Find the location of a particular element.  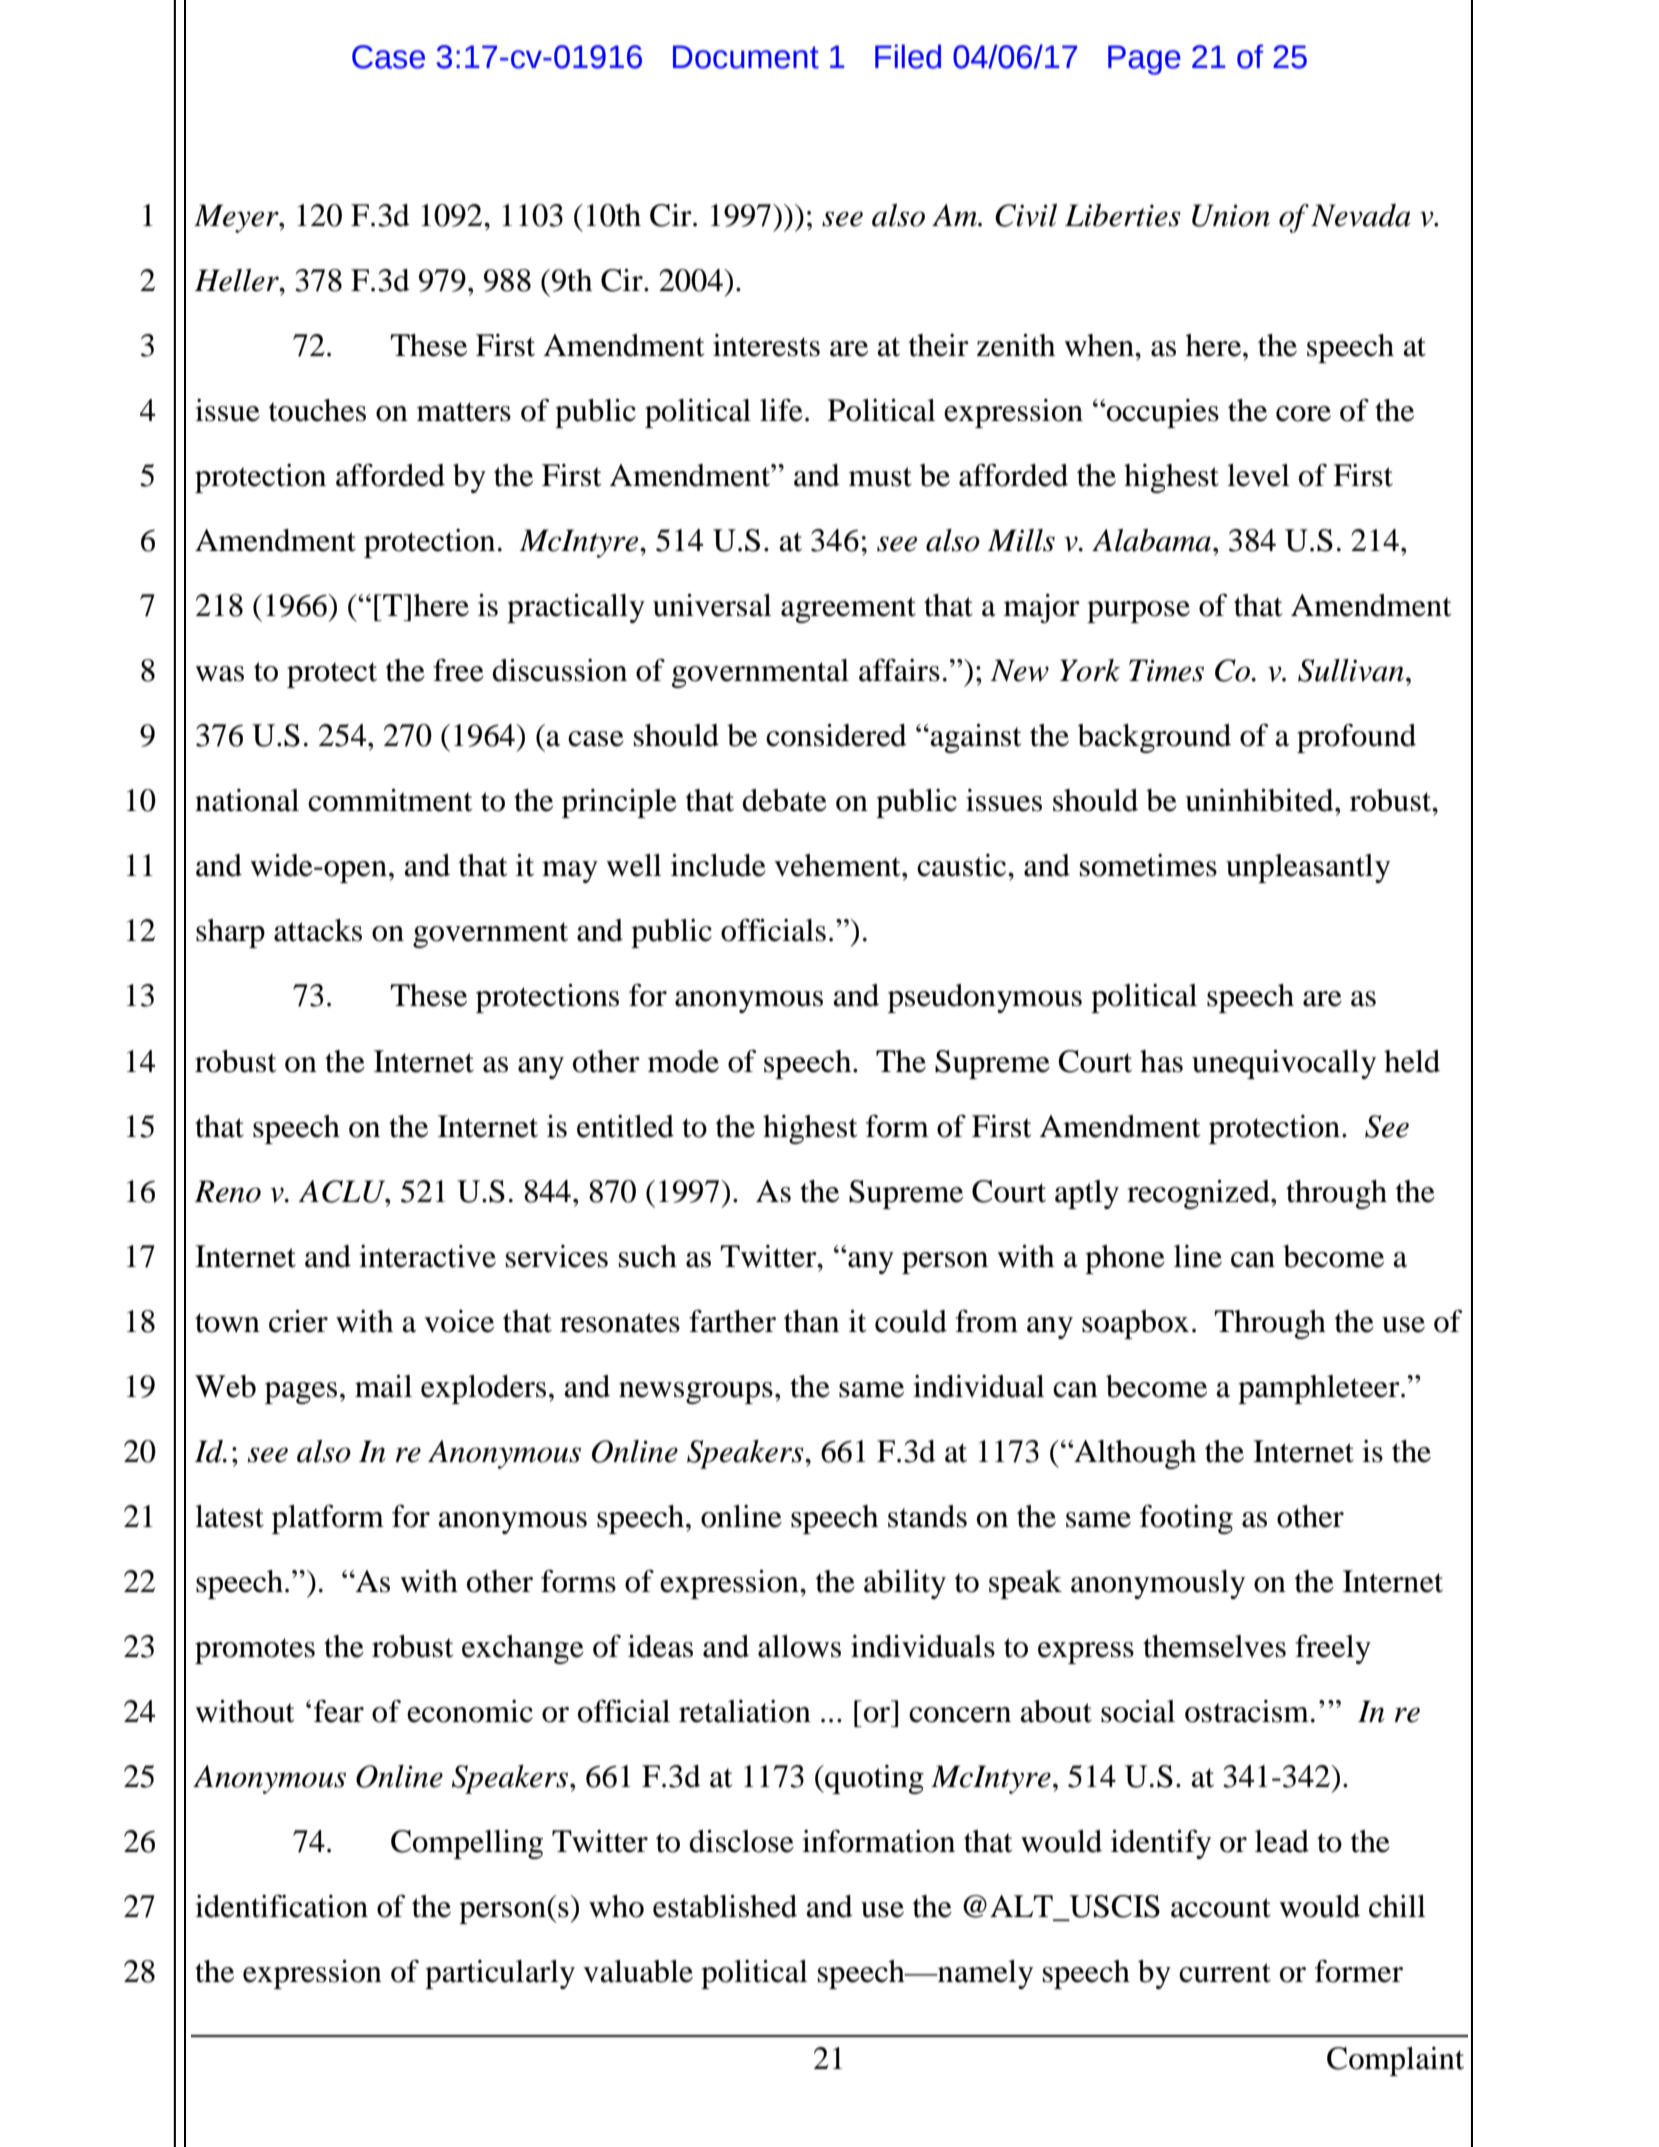

established is located at coordinates (725, 1906).
